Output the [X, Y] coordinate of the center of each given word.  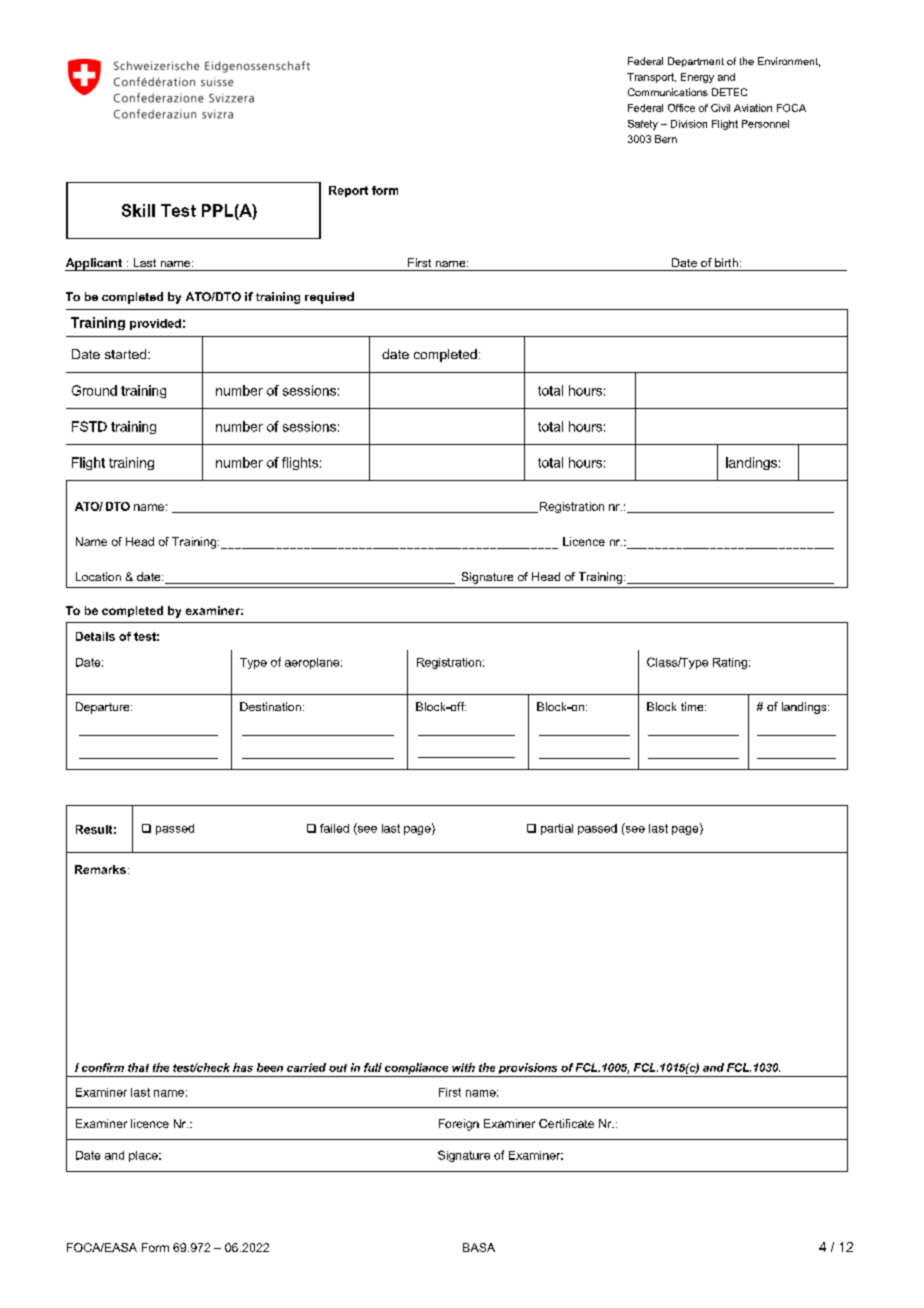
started [125, 354]
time [693, 706]
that [138, 1067]
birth [726, 262]
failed [334, 828]
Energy [697, 78]
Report [348, 191]
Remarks [100, 869]
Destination [270, 706]
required [329, 298]
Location [98, 576]
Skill [138, 210]
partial [557, 829]
